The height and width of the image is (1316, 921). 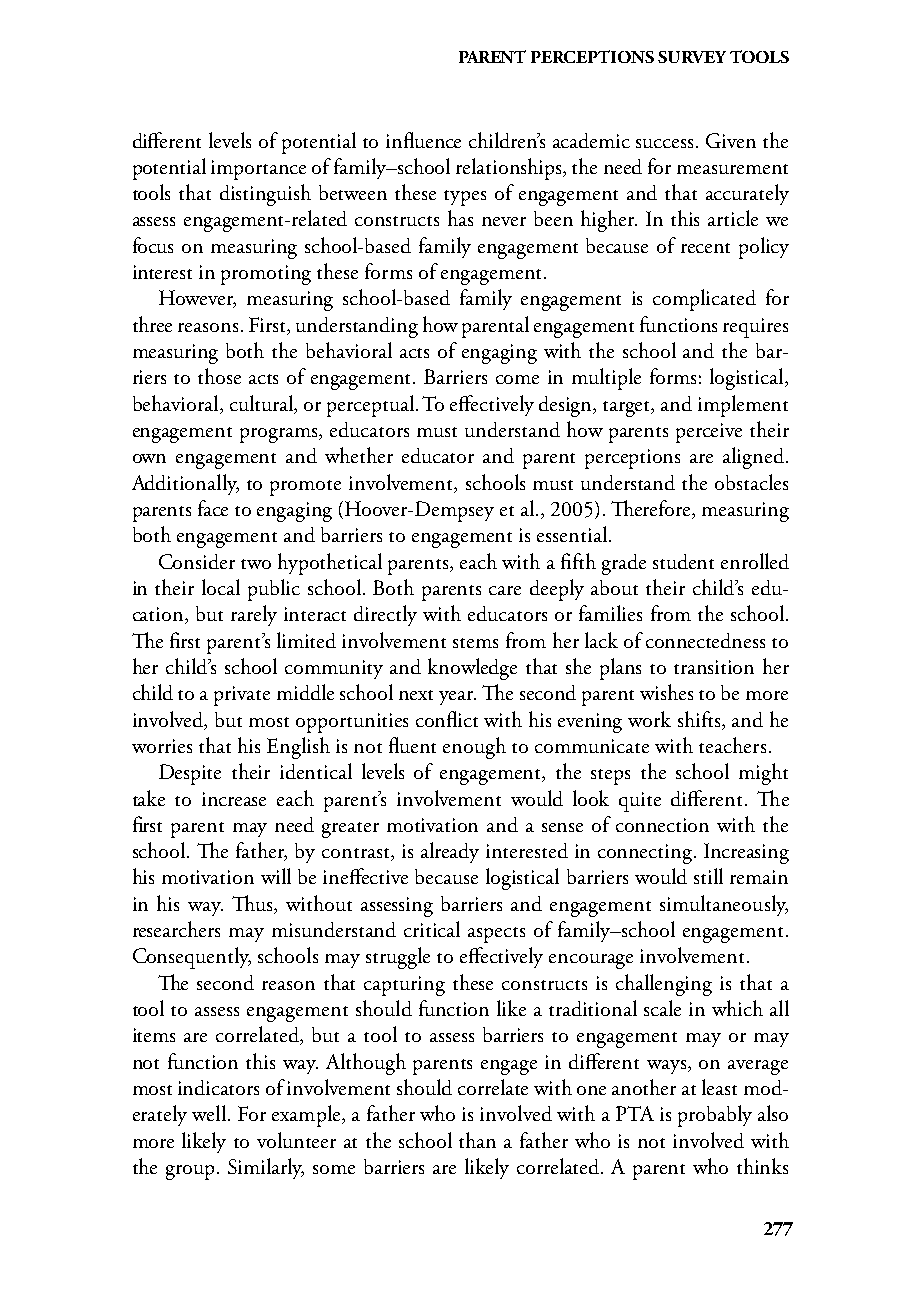 What do you see at coordinates (423, 140) in the image?
I see `influence` at bounding box center [423, 140].
